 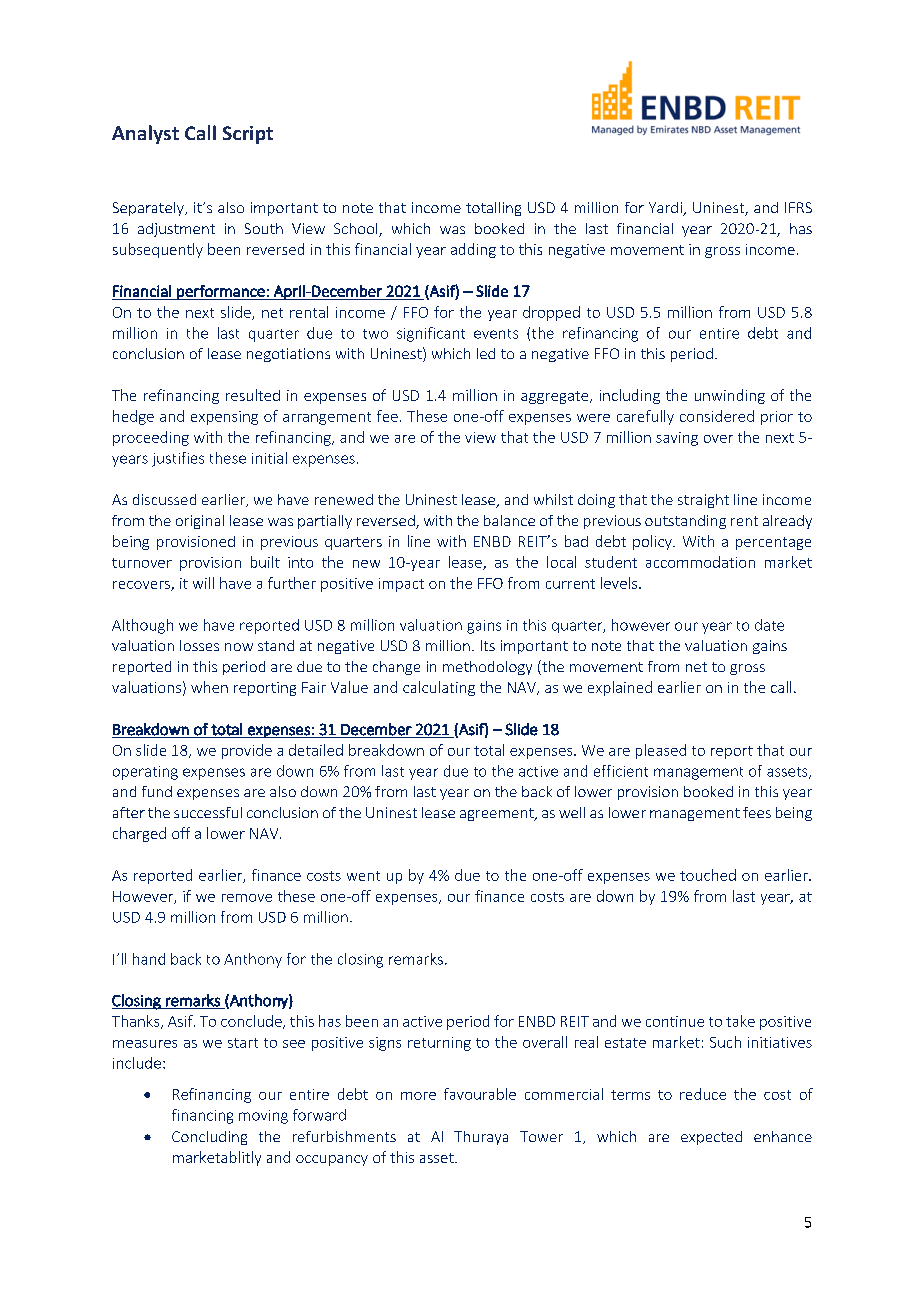 I want to click on adding, so click(x=473, y=250).
